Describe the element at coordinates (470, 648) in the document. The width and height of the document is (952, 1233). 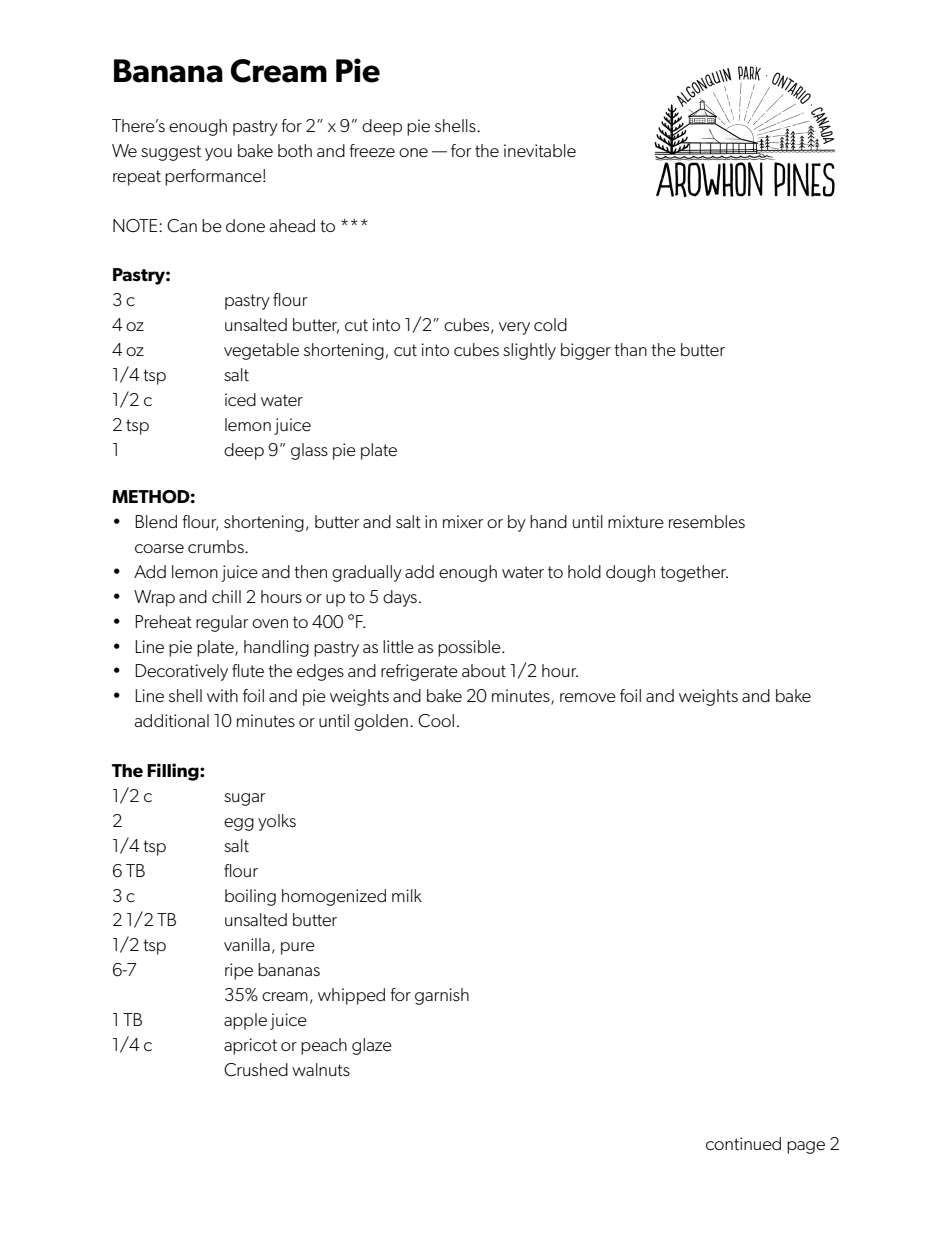
I see `possible` at that location.
